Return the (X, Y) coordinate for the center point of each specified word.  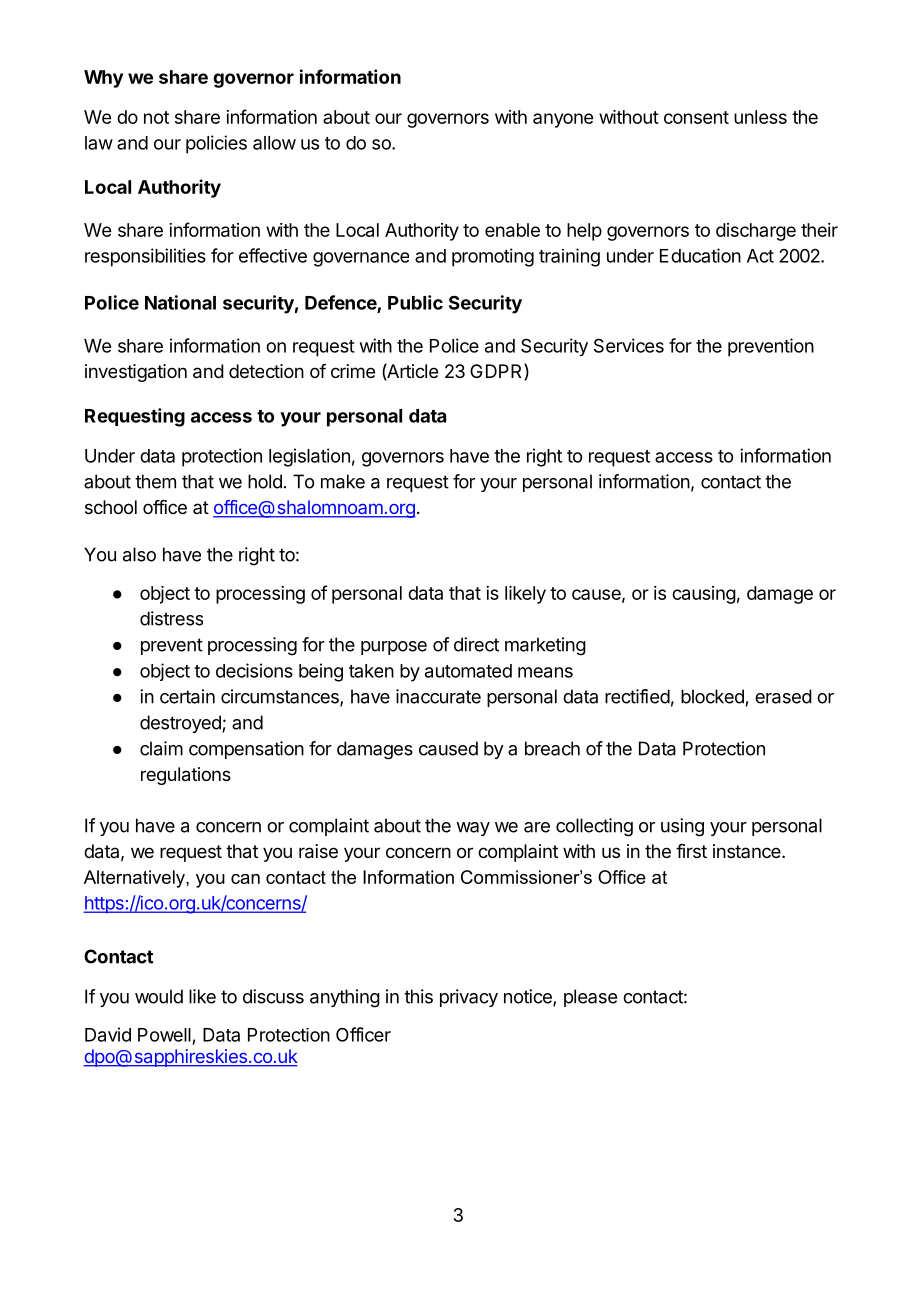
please (590, 998)
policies (216, 144)
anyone (563, 120)
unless (760, 117)
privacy (469, 998)
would (159, 996)
